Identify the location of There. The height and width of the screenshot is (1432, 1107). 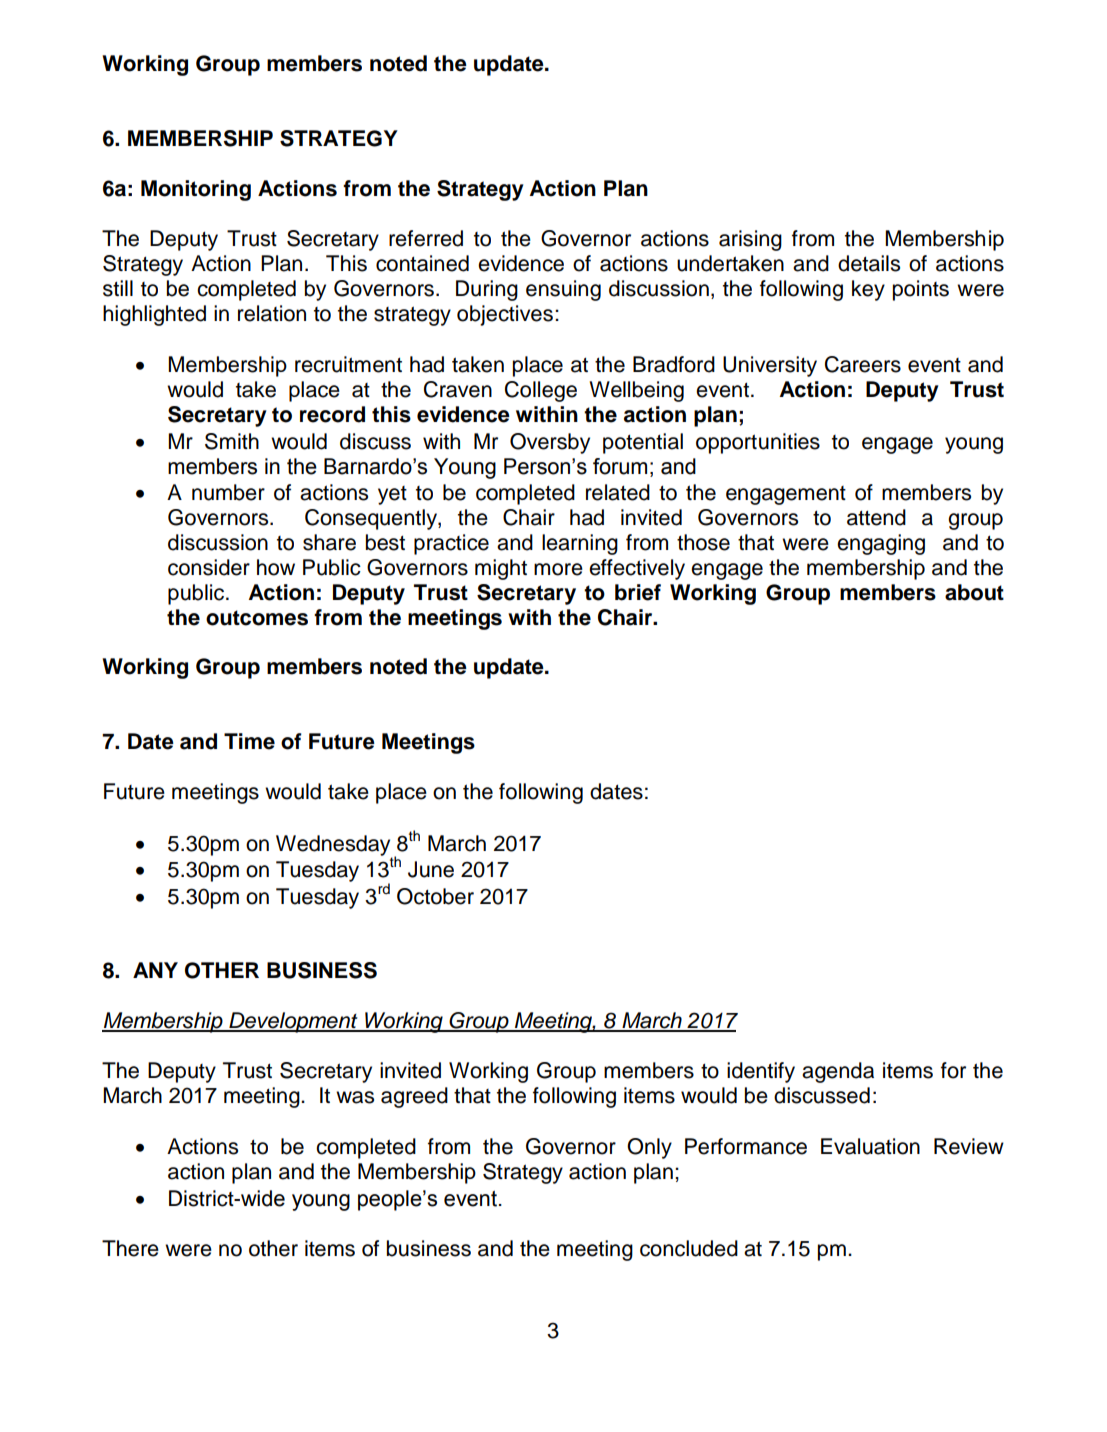
(130, 1248).
